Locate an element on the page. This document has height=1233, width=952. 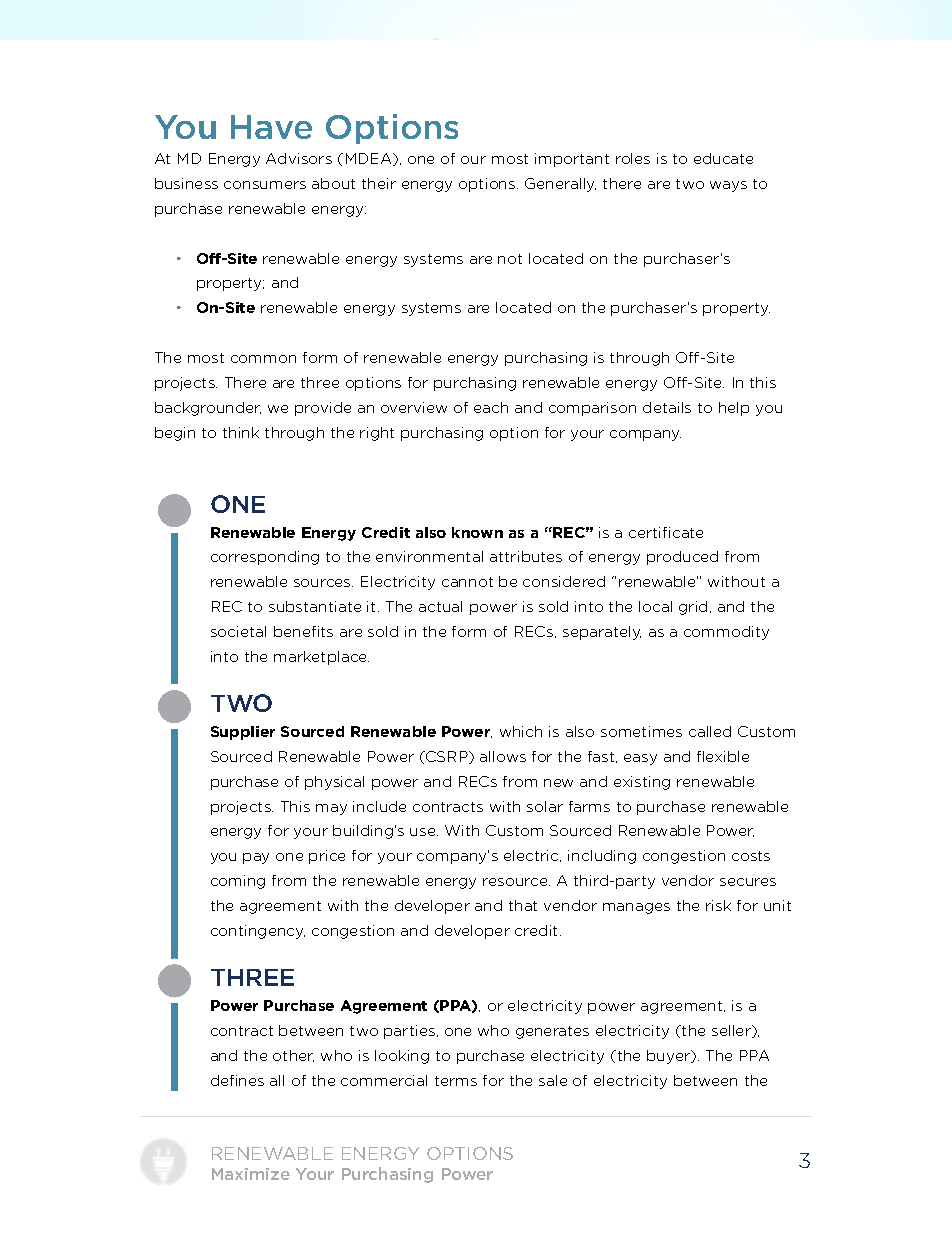
terms is located at coordinates (456, 1081).
